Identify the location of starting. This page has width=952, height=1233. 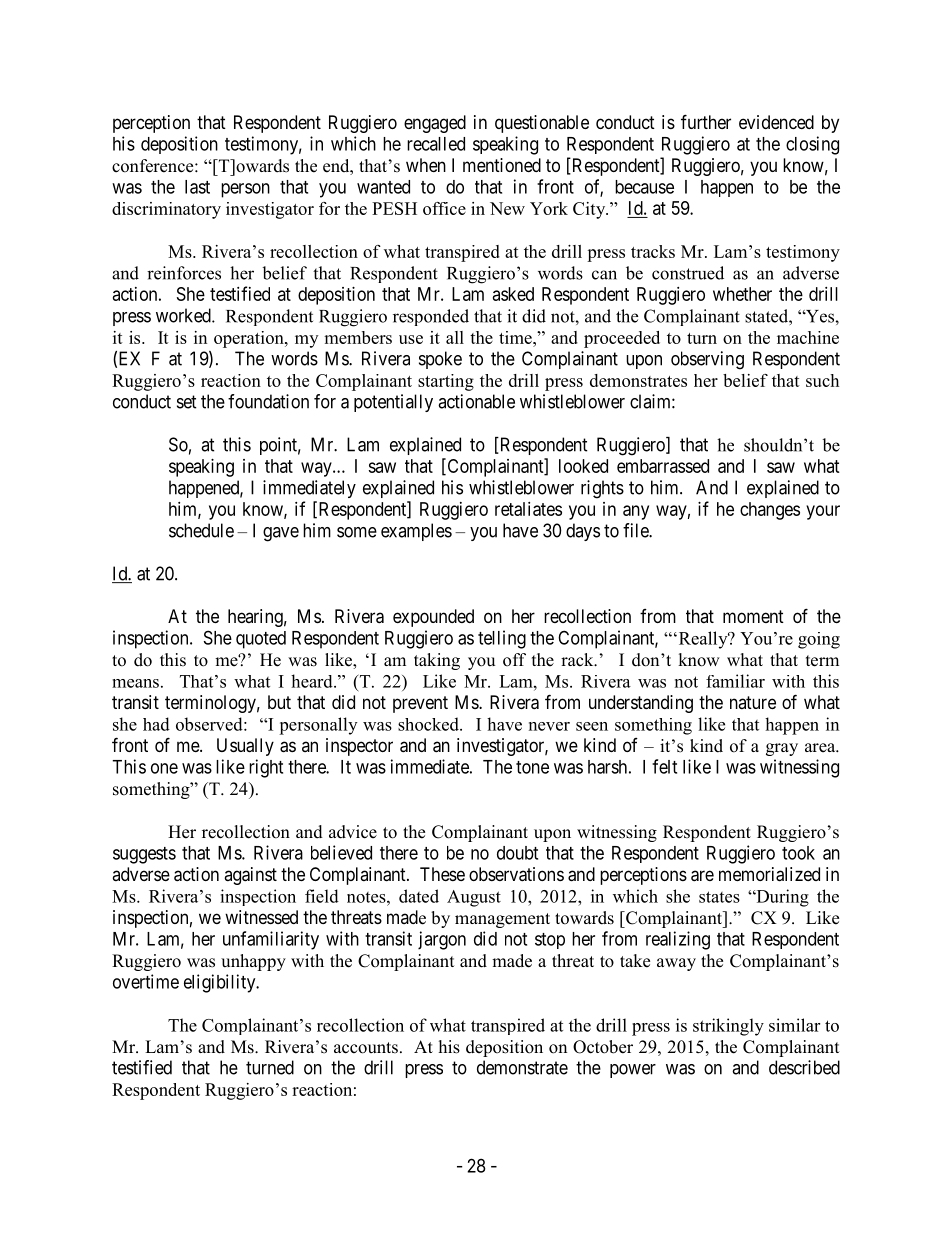
(446, 382).
